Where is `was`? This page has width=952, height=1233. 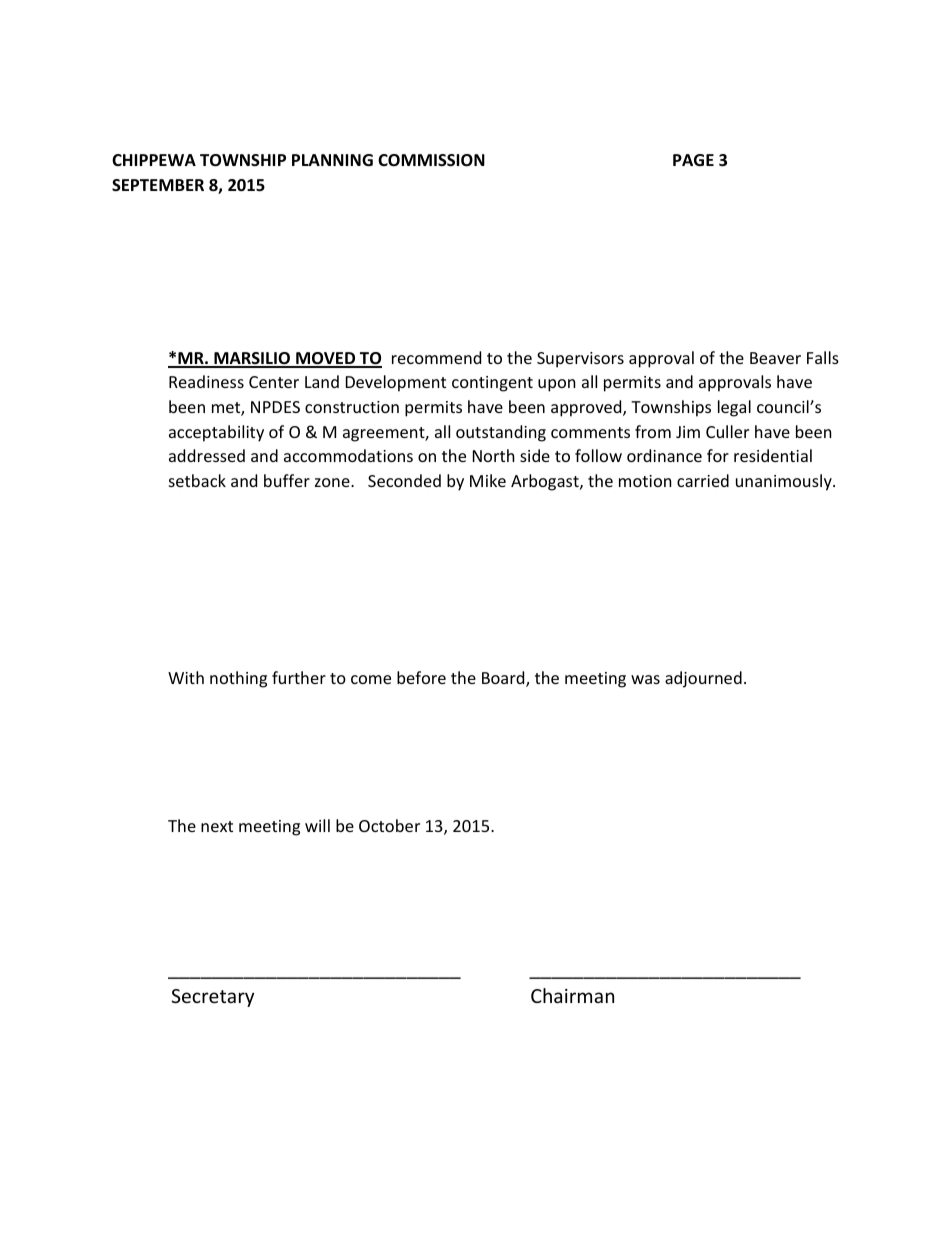 was is located at coordinates (645, 679).
